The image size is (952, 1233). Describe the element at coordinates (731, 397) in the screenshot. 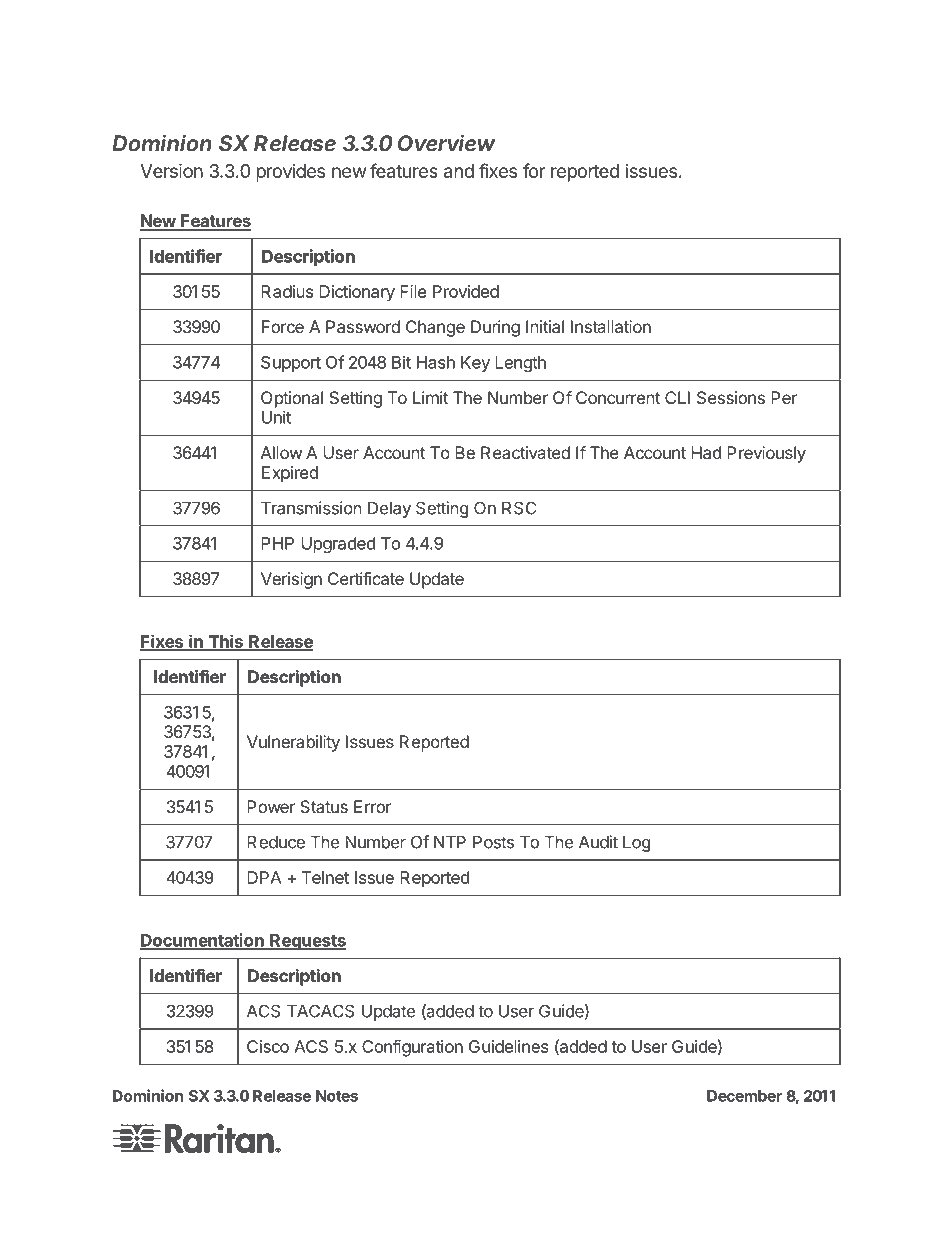

I see `Sessions` at that location.
